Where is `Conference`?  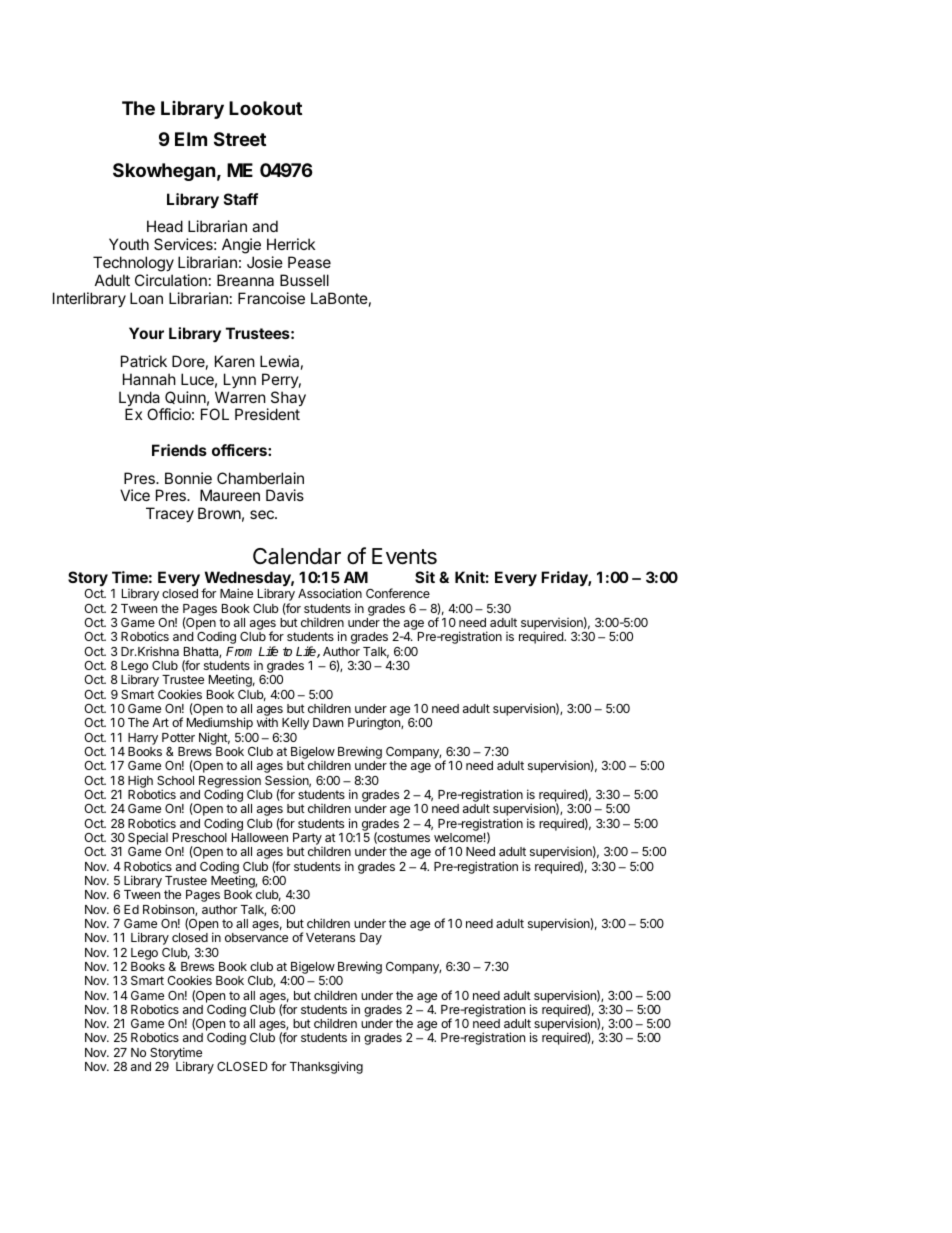 Conference is located at coordinates (398, 593).
